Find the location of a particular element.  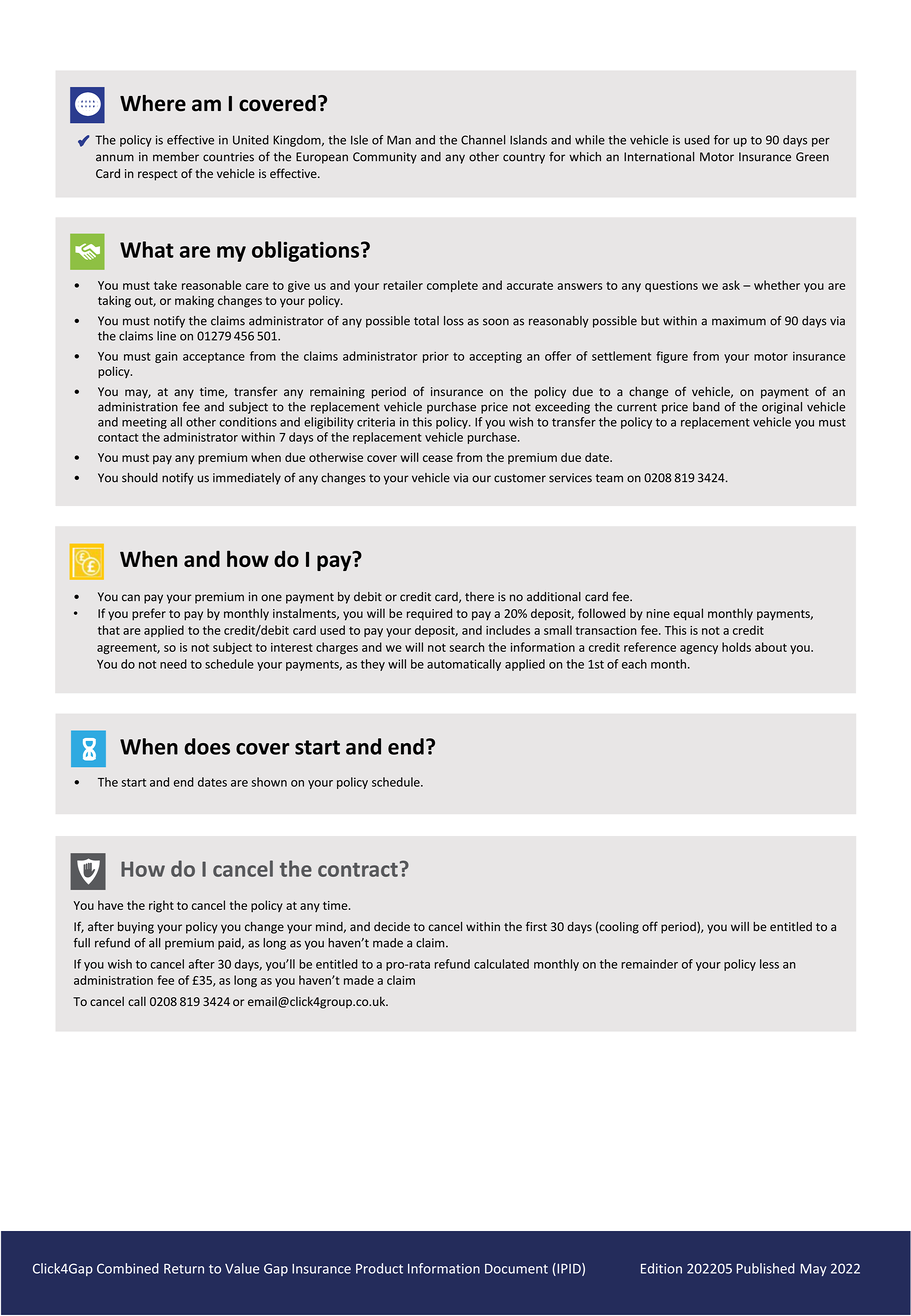

contract is located at coordinates (358, 870).
